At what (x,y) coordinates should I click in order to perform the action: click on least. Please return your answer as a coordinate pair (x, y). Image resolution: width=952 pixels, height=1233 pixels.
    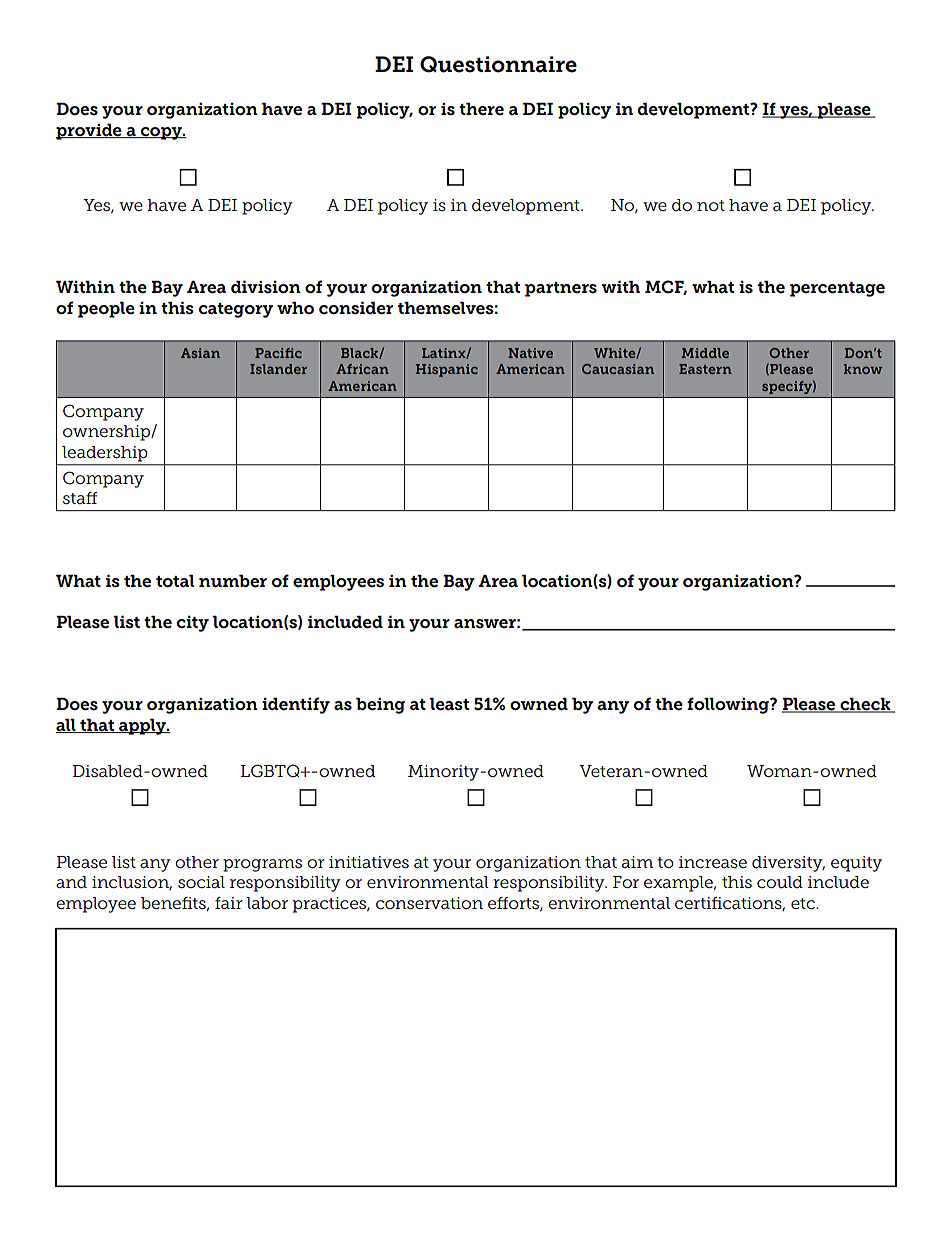
    Looking at the image, I should click on (449, 704).
